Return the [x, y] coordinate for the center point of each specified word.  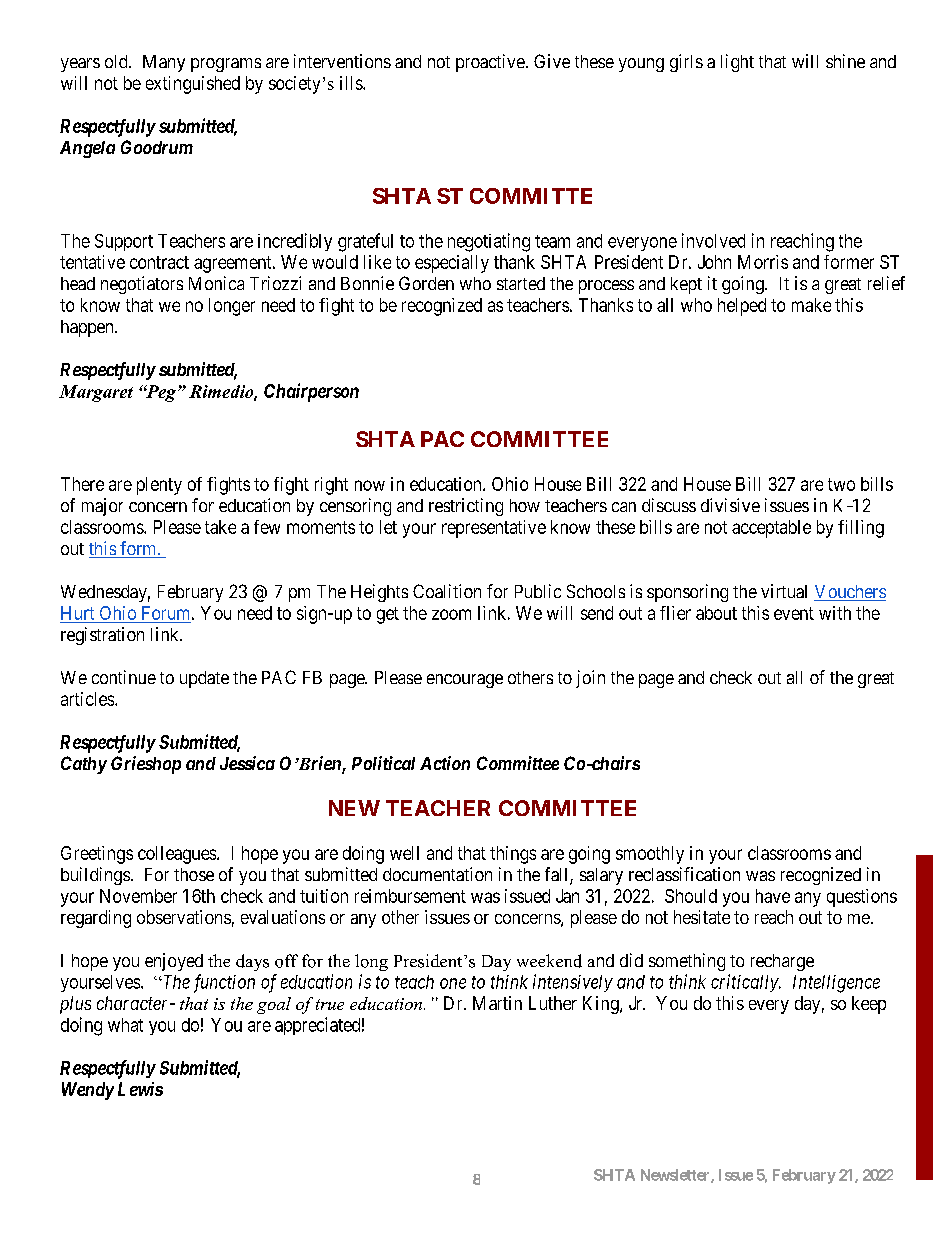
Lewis [140, 1089]
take [220, 527]
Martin [497, 1003]
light [737, 63]
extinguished [193, 85]
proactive [490, 63]
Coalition [447, 591]
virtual [784, 591]
